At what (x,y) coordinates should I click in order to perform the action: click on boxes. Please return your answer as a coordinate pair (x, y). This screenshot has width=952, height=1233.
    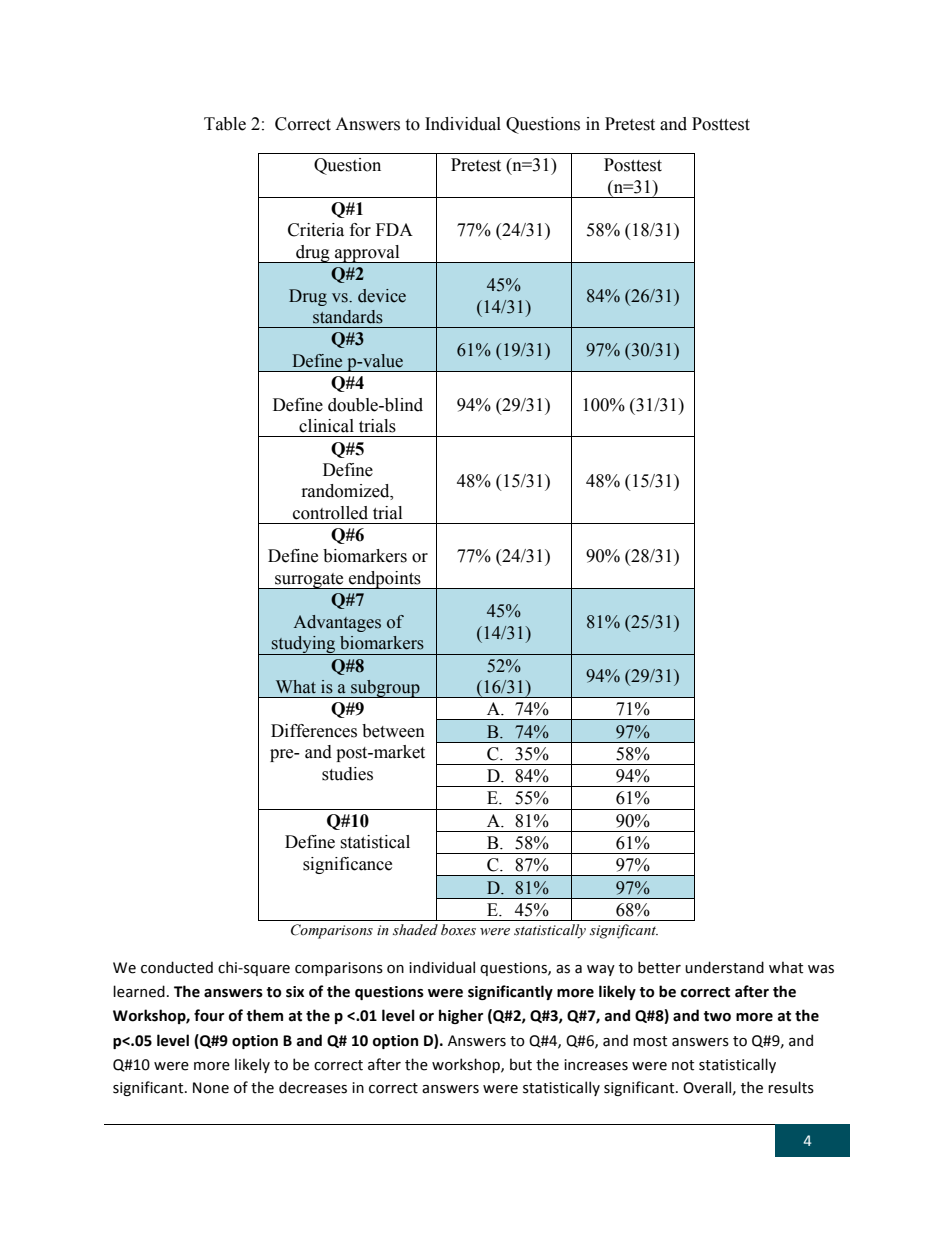
    Looking at the image, I should click on (458, 930).
